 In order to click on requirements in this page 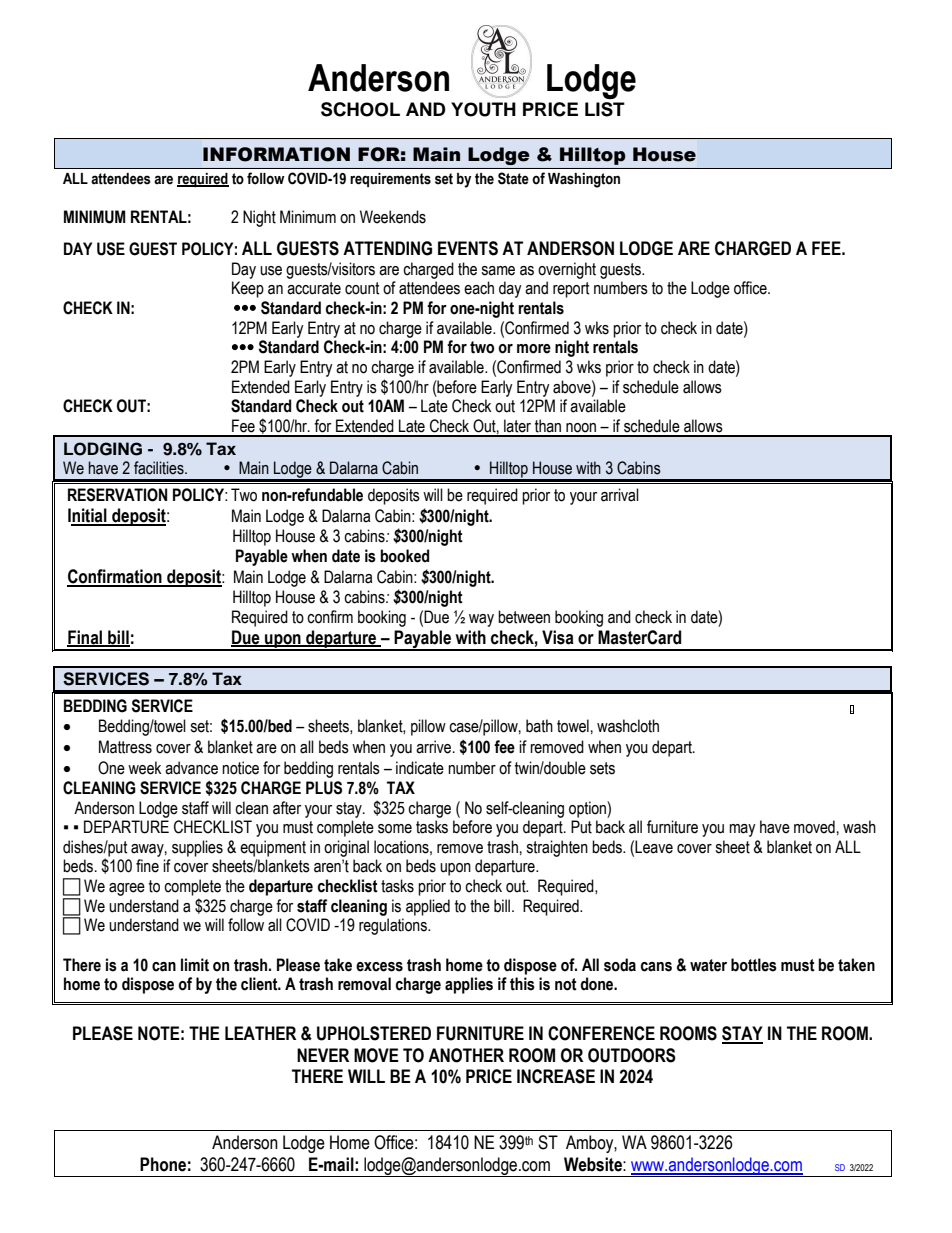, I will do `click(390, 180)`.
